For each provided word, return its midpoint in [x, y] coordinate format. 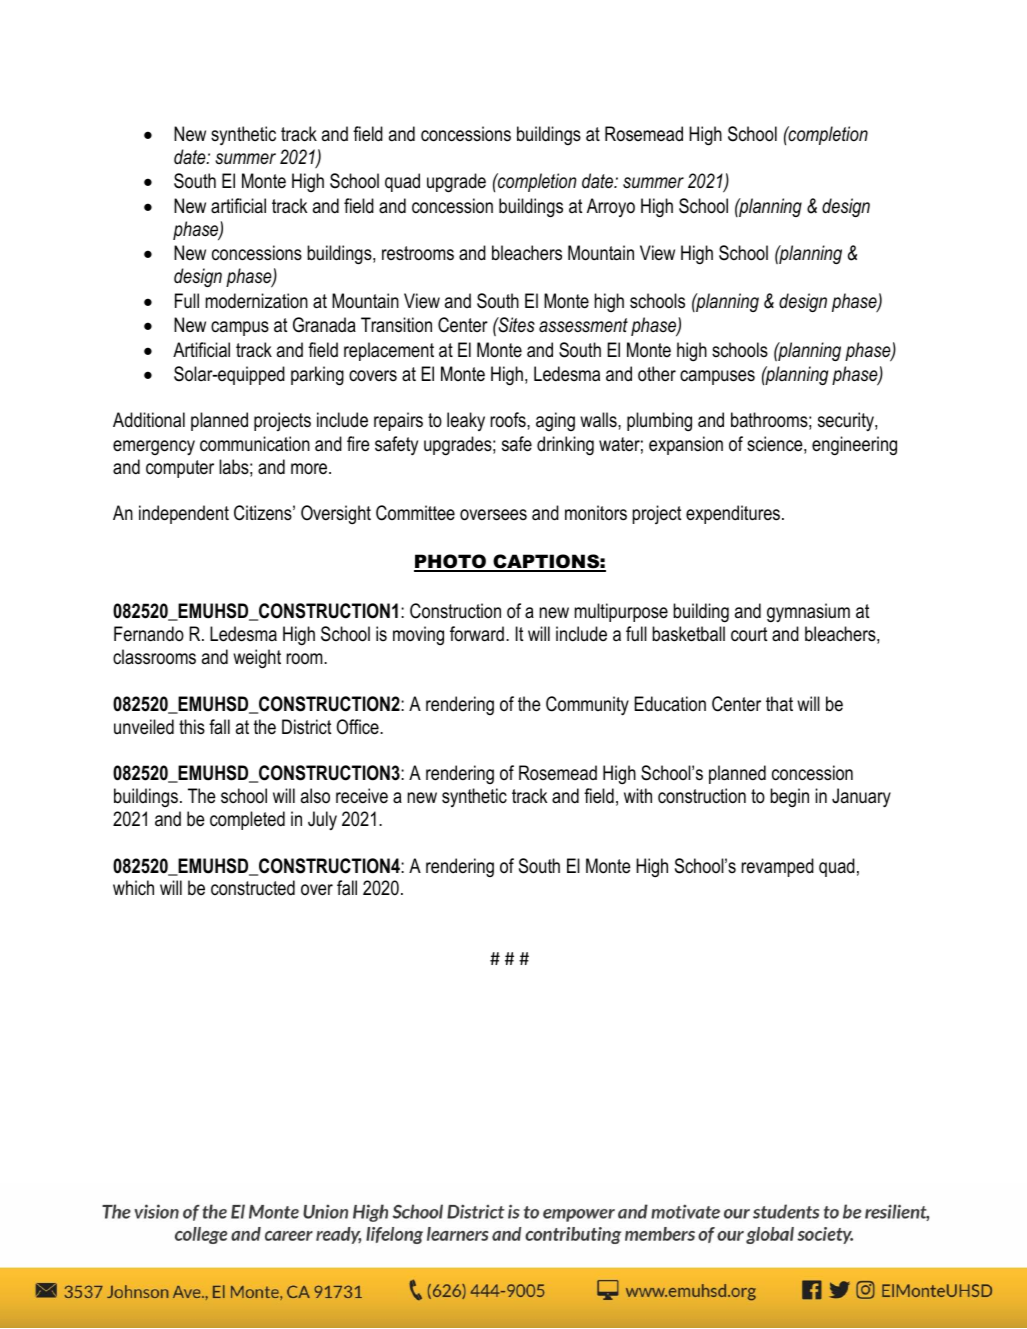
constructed [253, 888]
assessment [583, 325]
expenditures [734, 514]
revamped [778, 867]
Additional [149, 420]
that [779, 703]
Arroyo [611, 207]
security [847, 421]
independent [184, 514]
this [192, 727]
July [322, 820]
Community [587, 706]
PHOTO [451, 562]
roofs [509, 420]
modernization [257, 301]
